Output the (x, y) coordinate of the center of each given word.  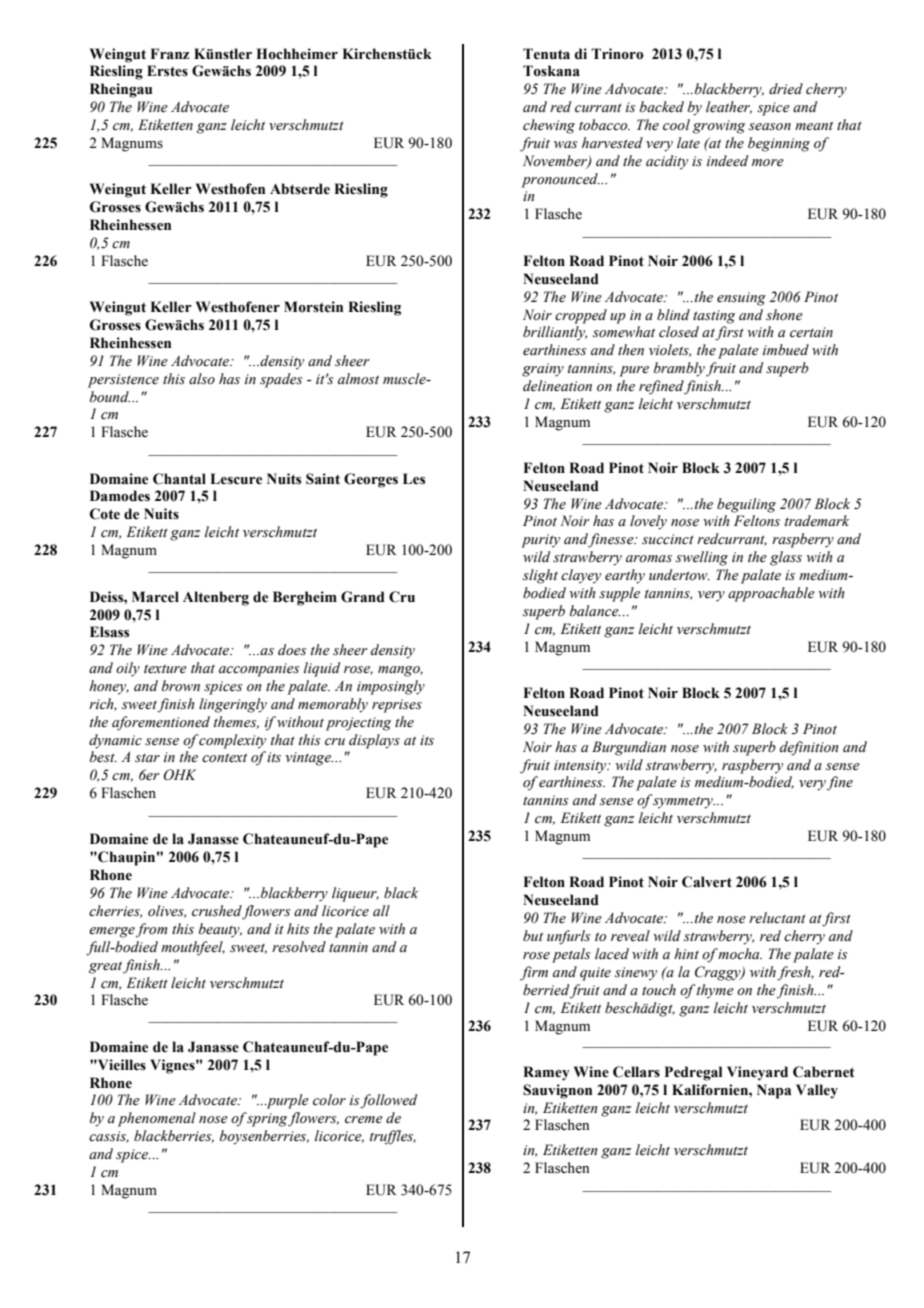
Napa (774, 1091)
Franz (170, 54)
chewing (549, 126)
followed (388, 1101)
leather (729, 107)
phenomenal (157, 1119)
